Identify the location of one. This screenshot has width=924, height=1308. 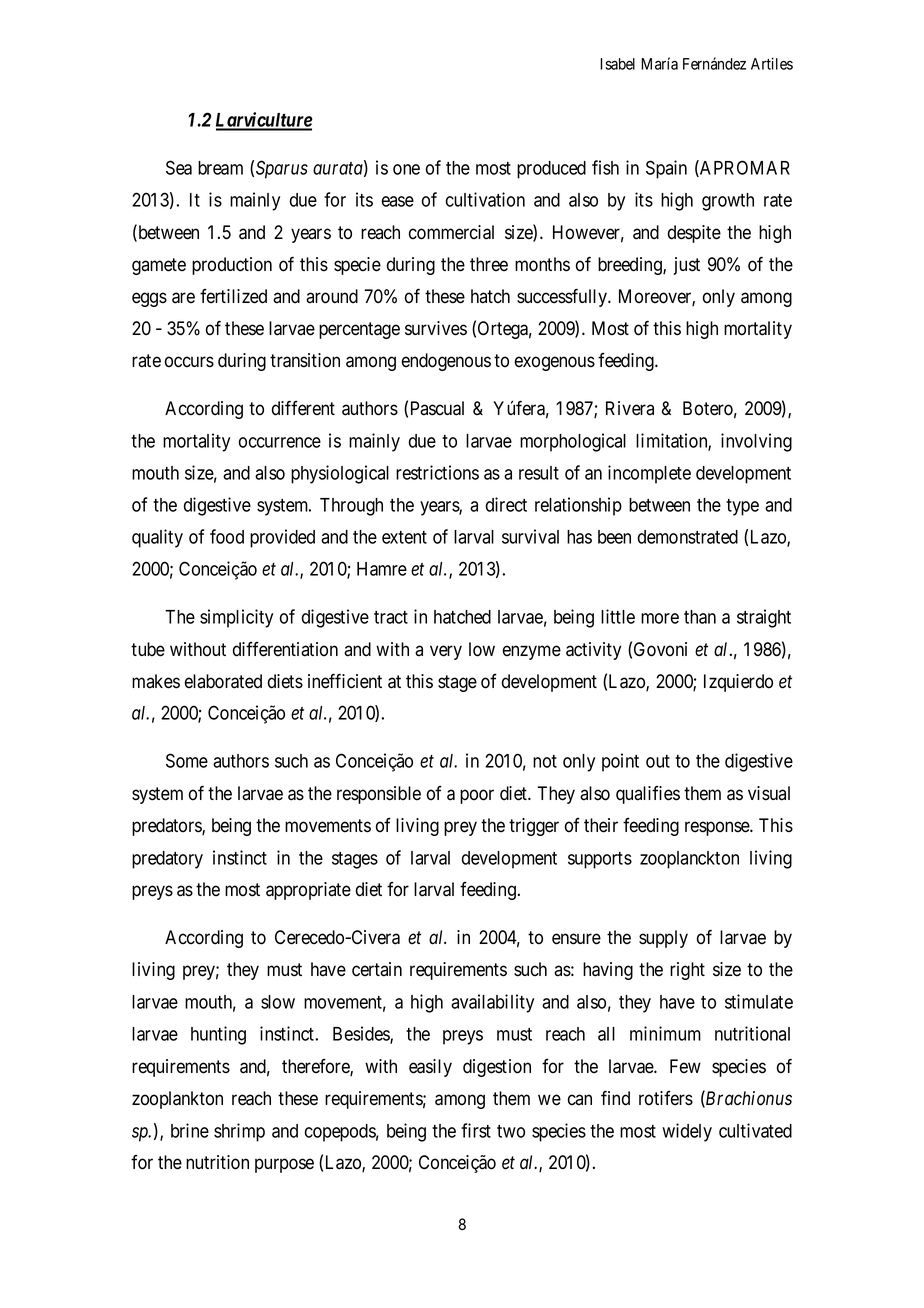
(406, 169).
